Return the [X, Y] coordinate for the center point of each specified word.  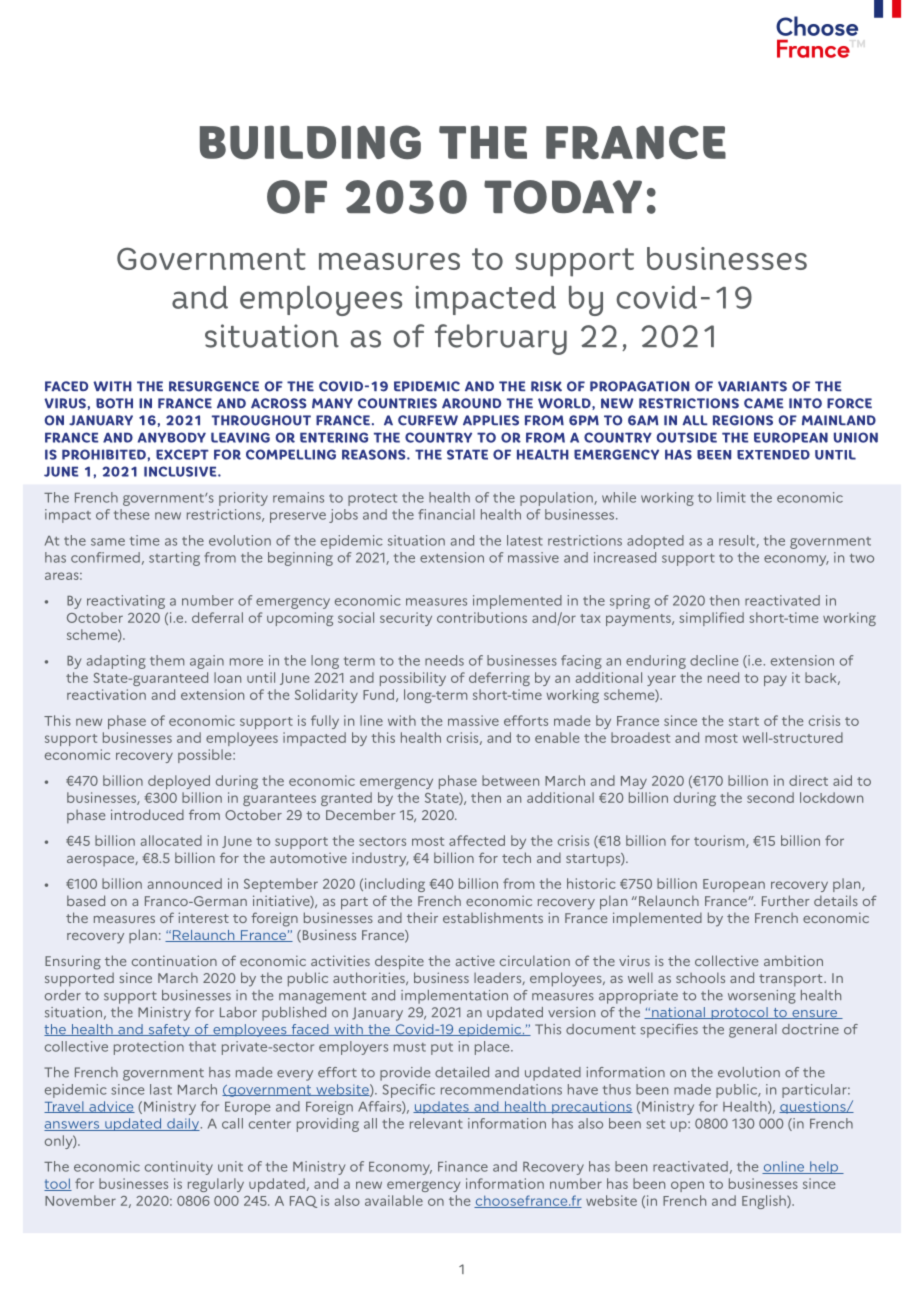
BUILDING [310, 142]
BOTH [114, 403]
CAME [763, 403]
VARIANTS [752, 386]
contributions [482, 617]
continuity [179, 1168]
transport [792, 980]
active [475, 961]
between [510, 780]
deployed [179, 782]
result [738, 541]
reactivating [126, 602]
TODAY [563, 197]
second [770, 797]
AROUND [471, 403]
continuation [174, 960]
